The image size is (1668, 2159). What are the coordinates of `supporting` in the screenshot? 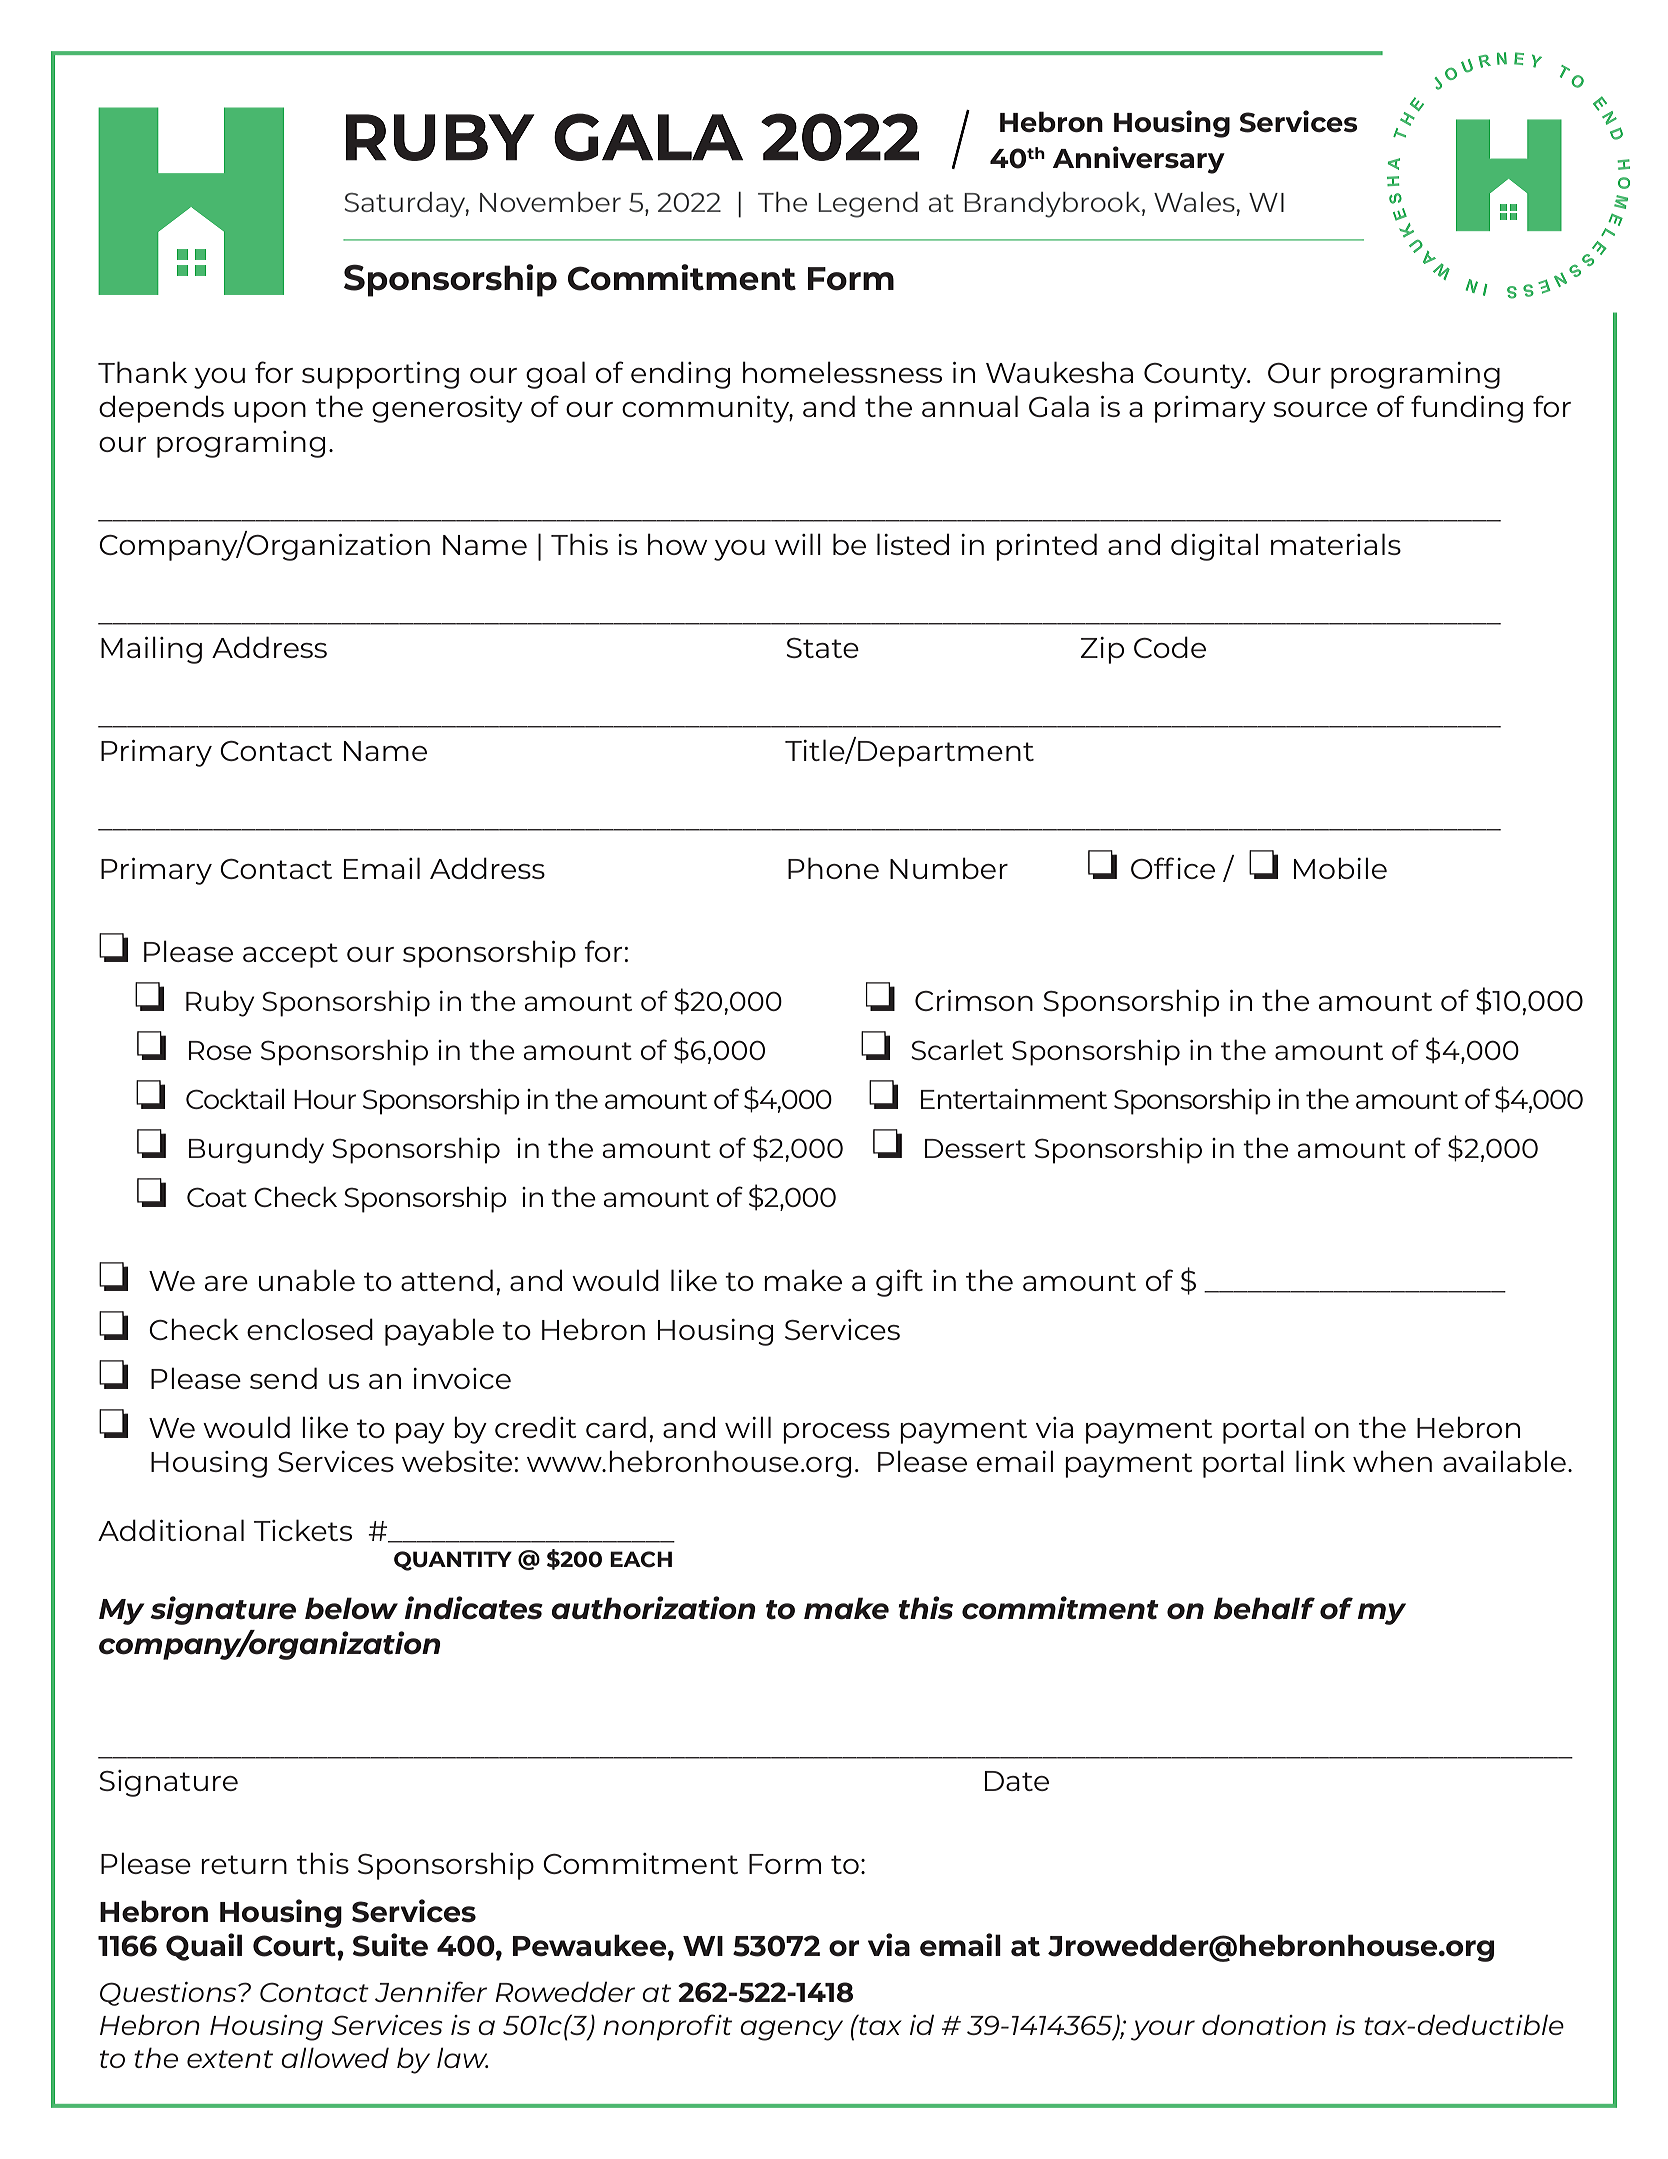 It's located at (380, 375).
